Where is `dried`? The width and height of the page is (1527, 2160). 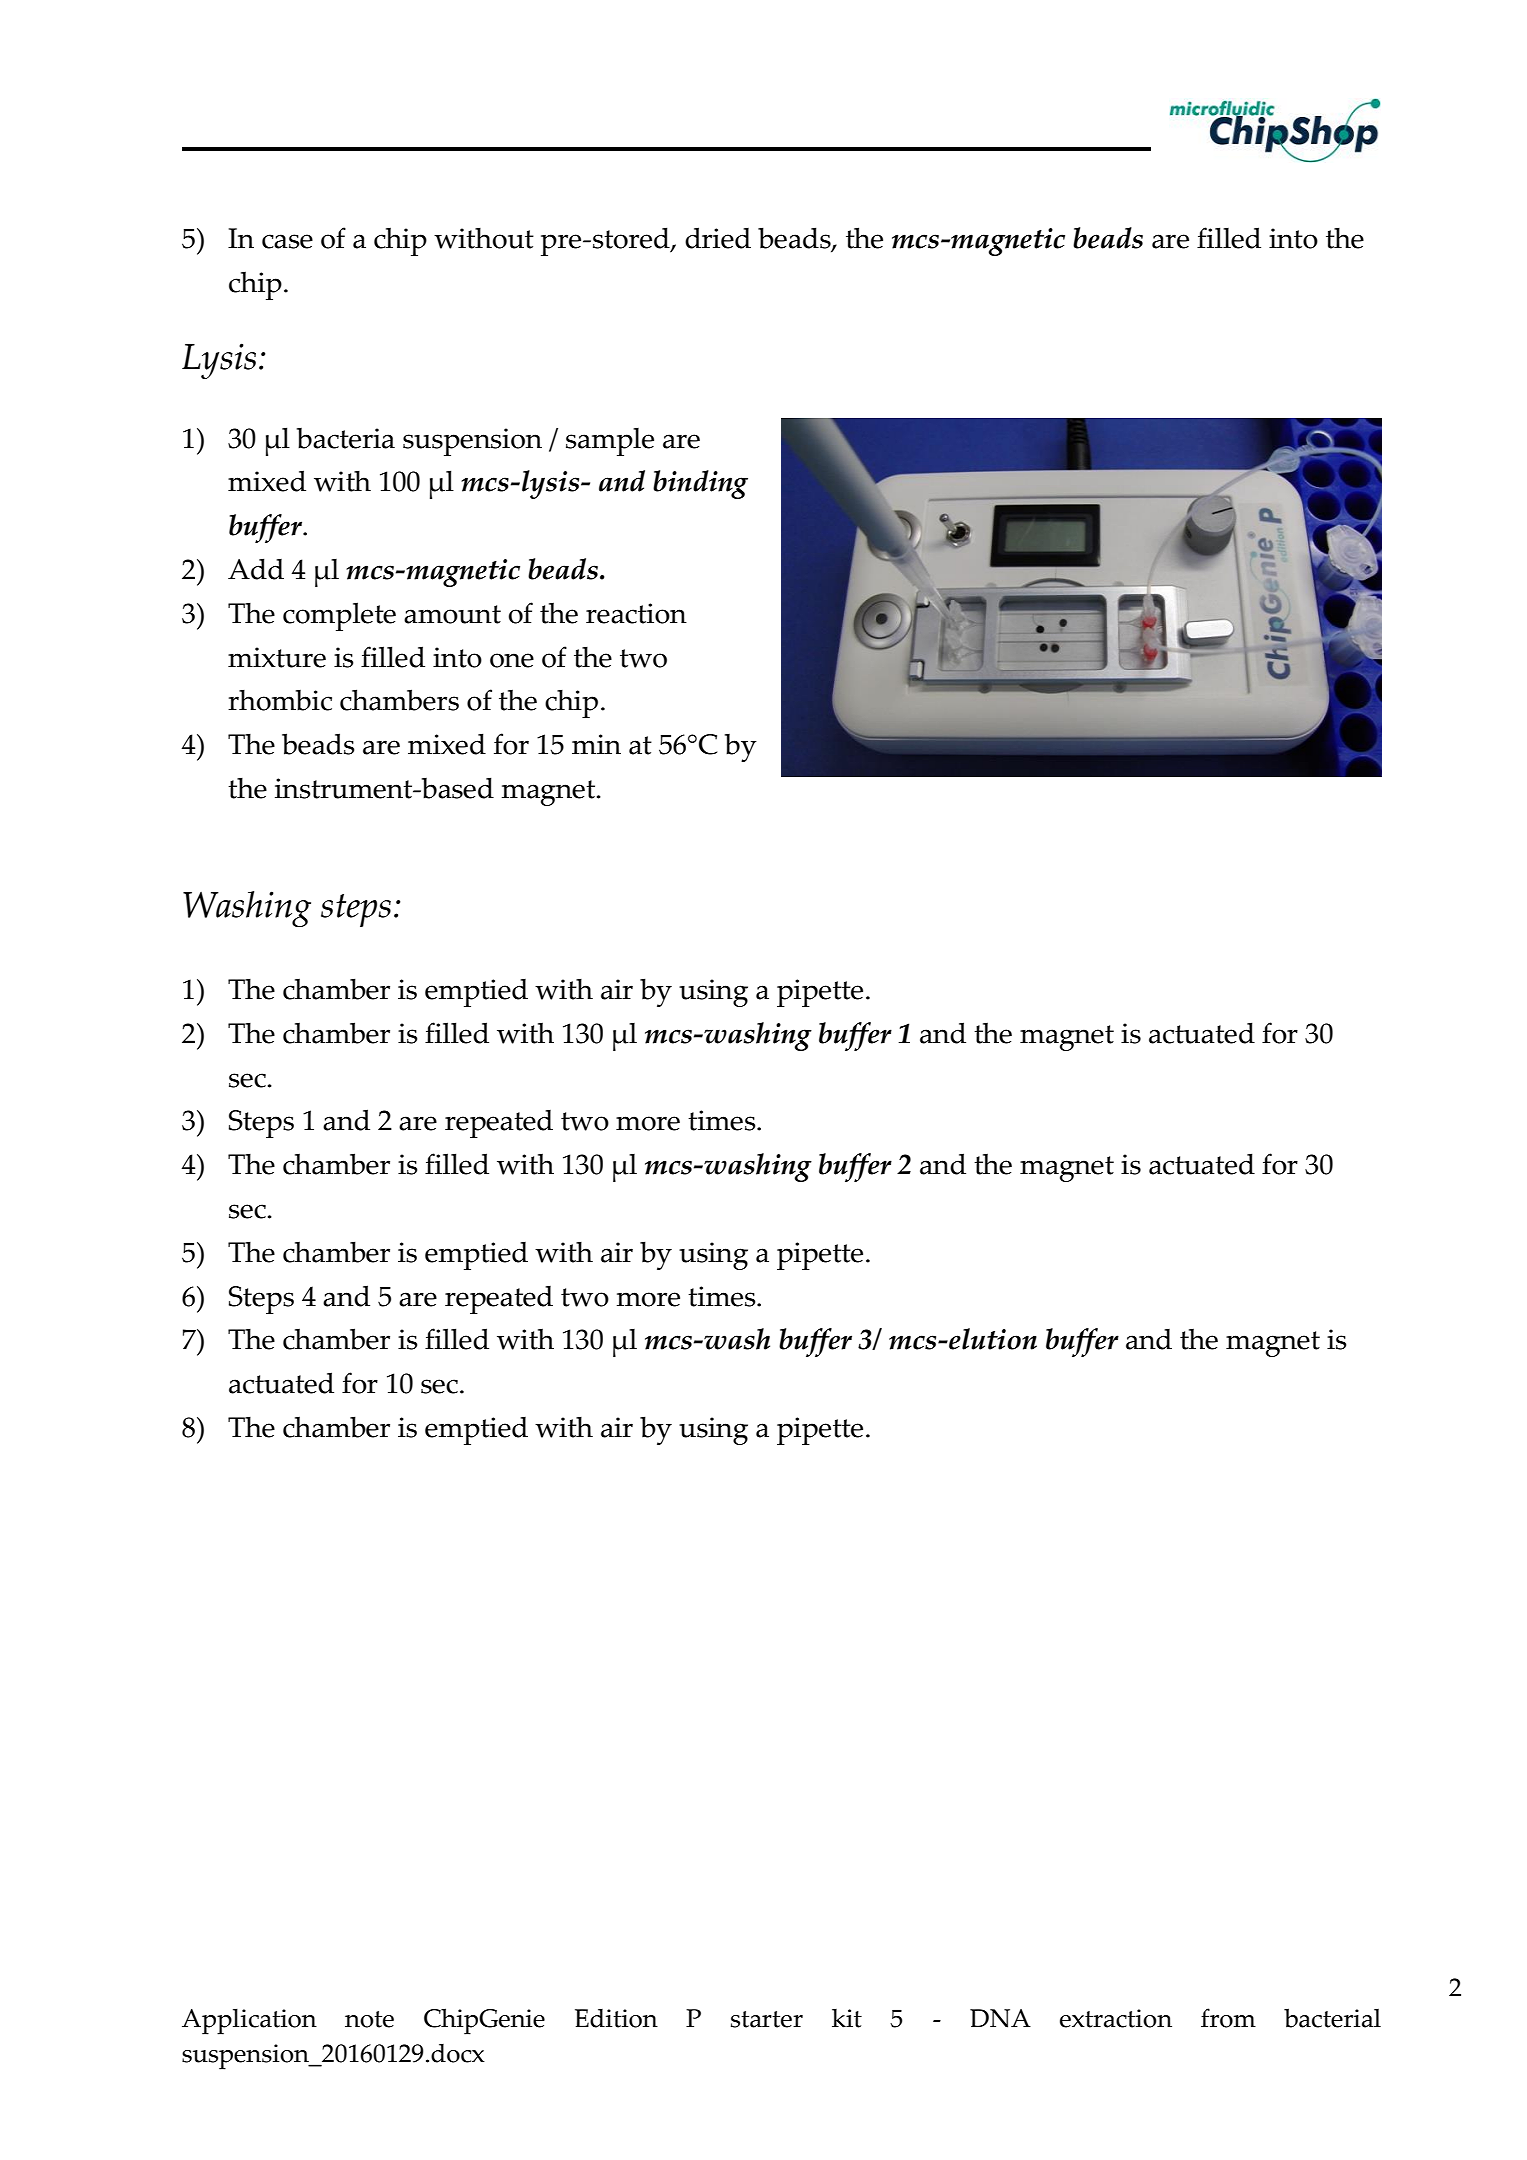
dried is located at coordinates (718, 238).
